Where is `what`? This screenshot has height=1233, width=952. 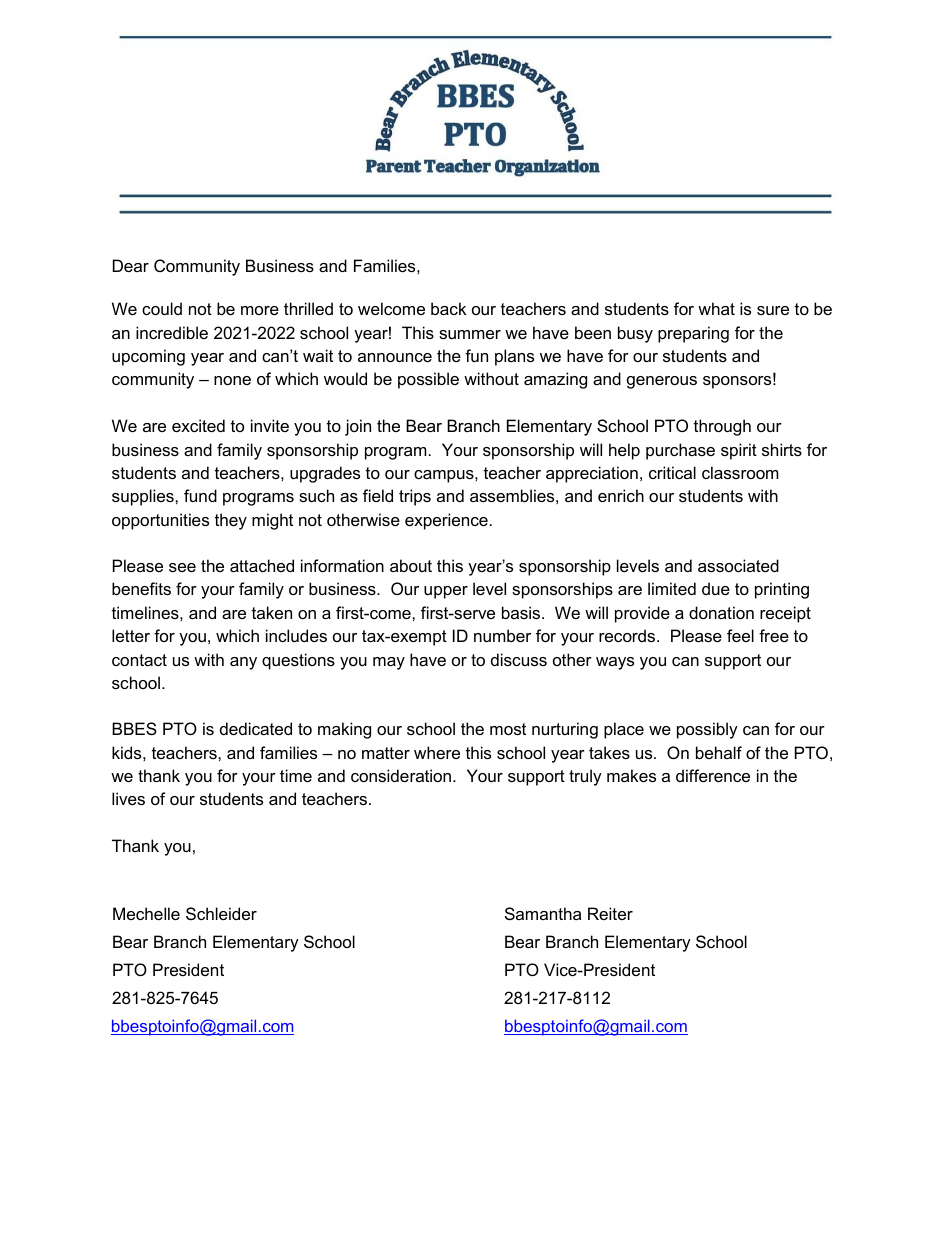
what is located at coordinates (716, 308).
